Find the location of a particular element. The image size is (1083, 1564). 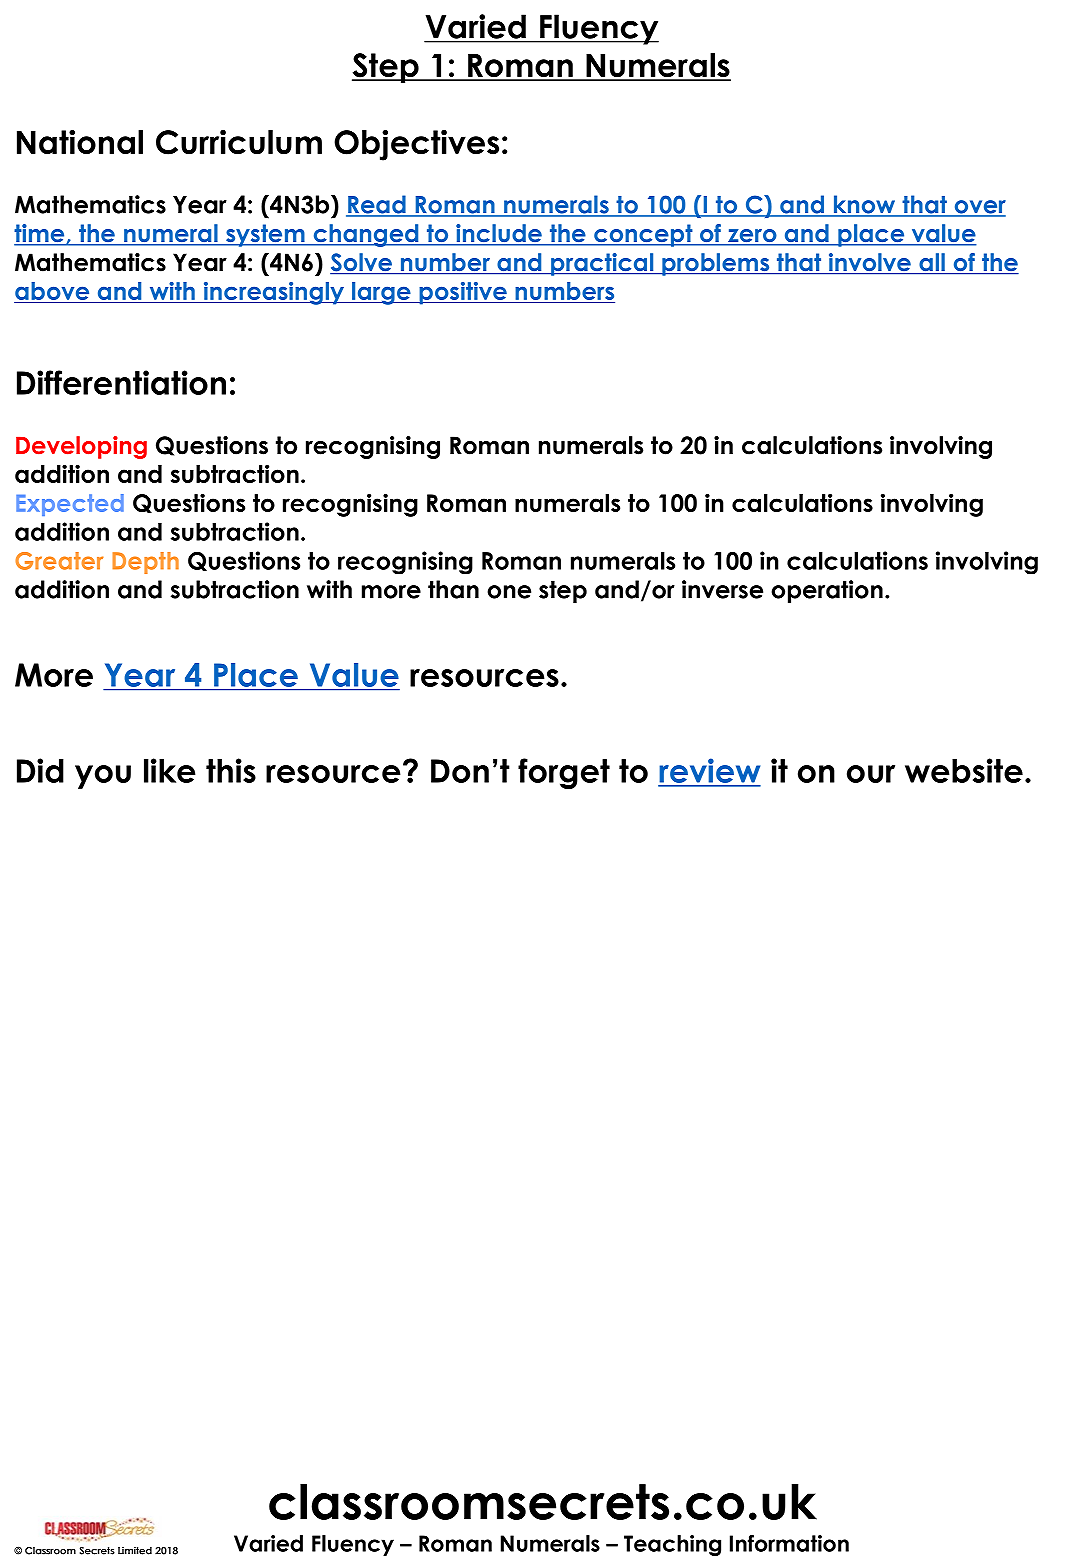

know is located at coordinates (864, 205).
